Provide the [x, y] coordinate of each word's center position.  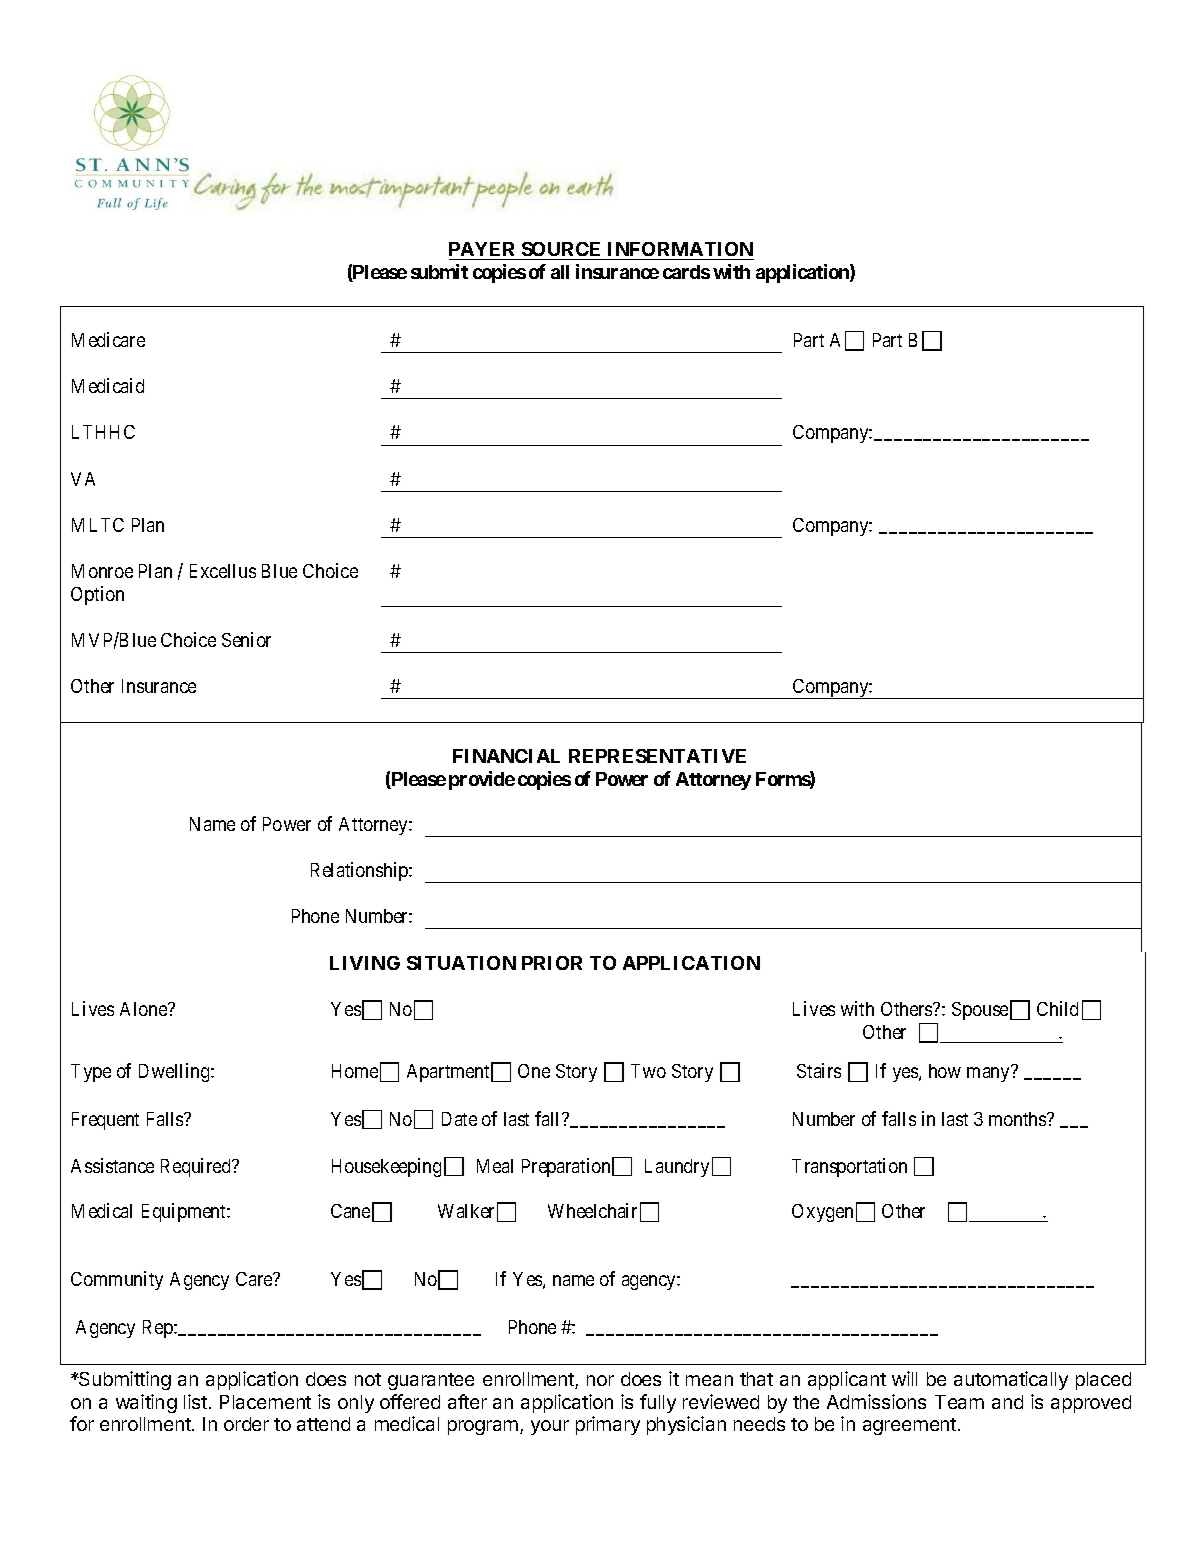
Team [959, 1402]
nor [600, 1380]
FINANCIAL [506, 756]
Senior [246, 639]
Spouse [980, 1011]
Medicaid [108, 385]
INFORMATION [680, 249]
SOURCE [561, 249]
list [195, 1401]
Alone [144, 1009]
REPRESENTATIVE [657, 756]
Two [648, 1071]
